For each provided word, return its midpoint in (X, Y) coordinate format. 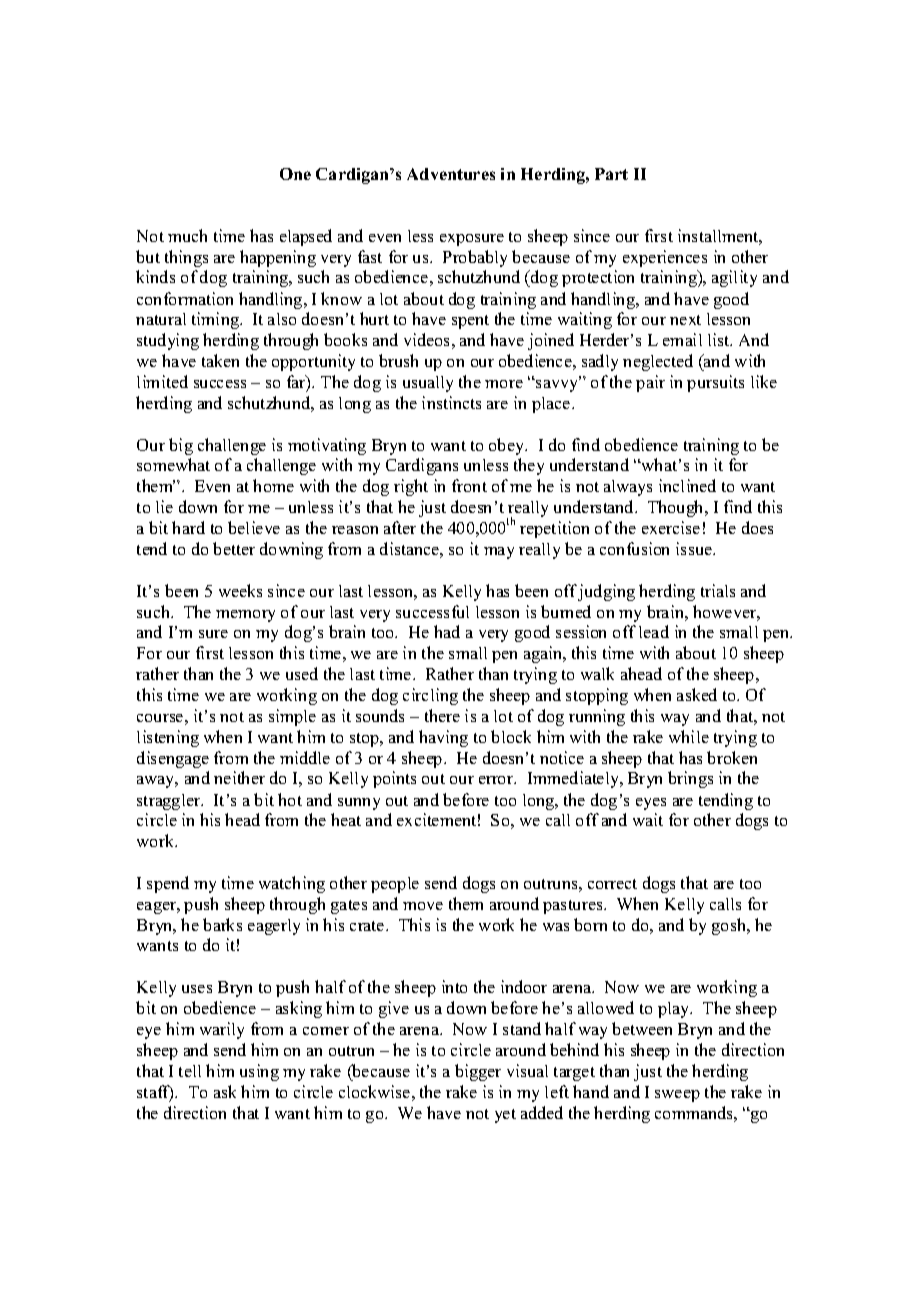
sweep (677, 1096)
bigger (478, 1072)
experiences (665, 258)
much (187, 235)
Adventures (451, 174)
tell (190, 1071)
